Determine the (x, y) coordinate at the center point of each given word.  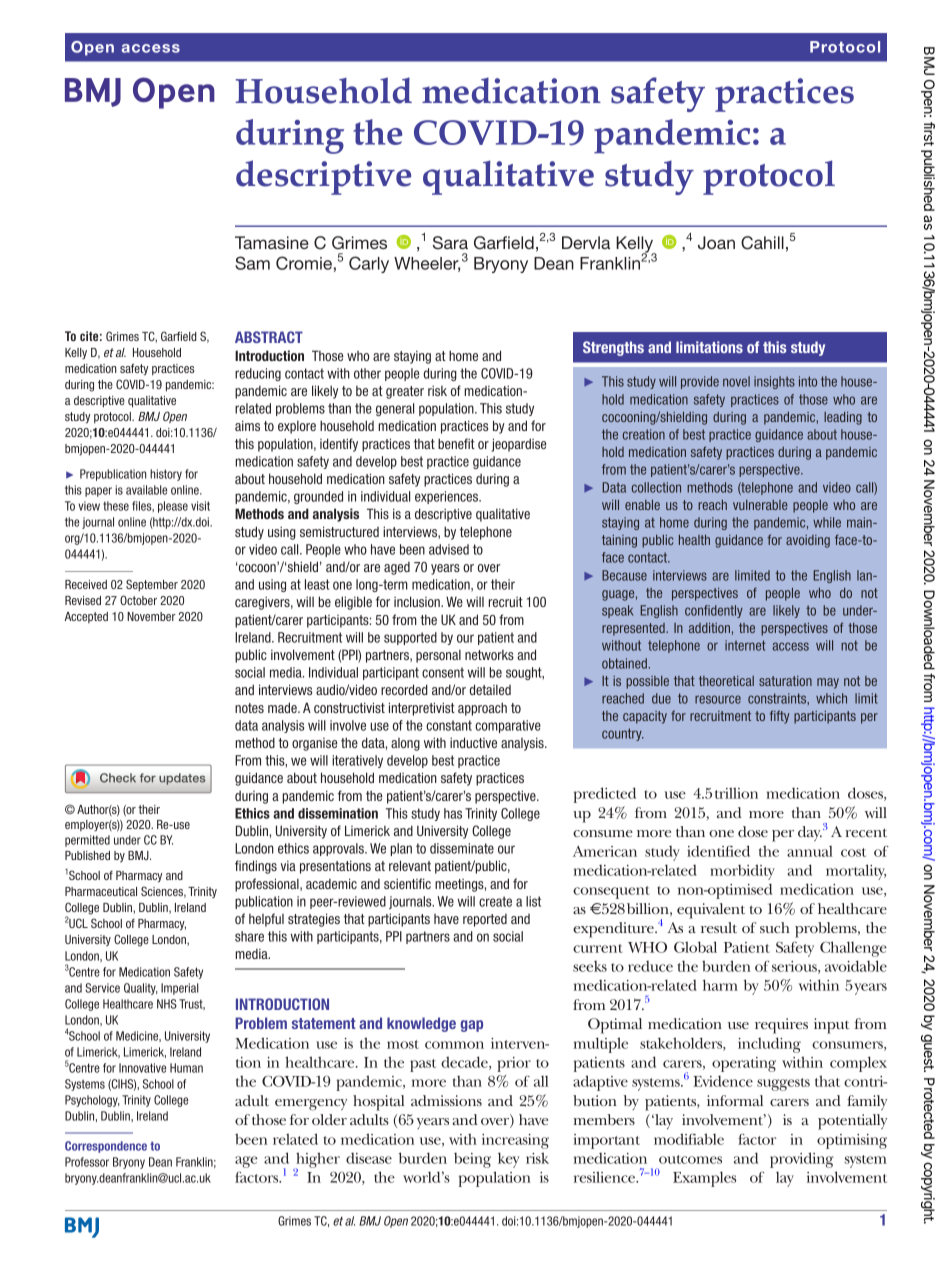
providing (802, 1160)
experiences (448, 497)
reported (485, 920)
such (775, 927)
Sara (450, 243)
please (173, 507)
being (472, 1160)
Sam (252, 263)
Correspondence (106, 1147)
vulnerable (760, 505)
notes (249, 708)
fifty (779, 717)
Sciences (163, 892)
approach (482, 709)
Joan (716, 243)
